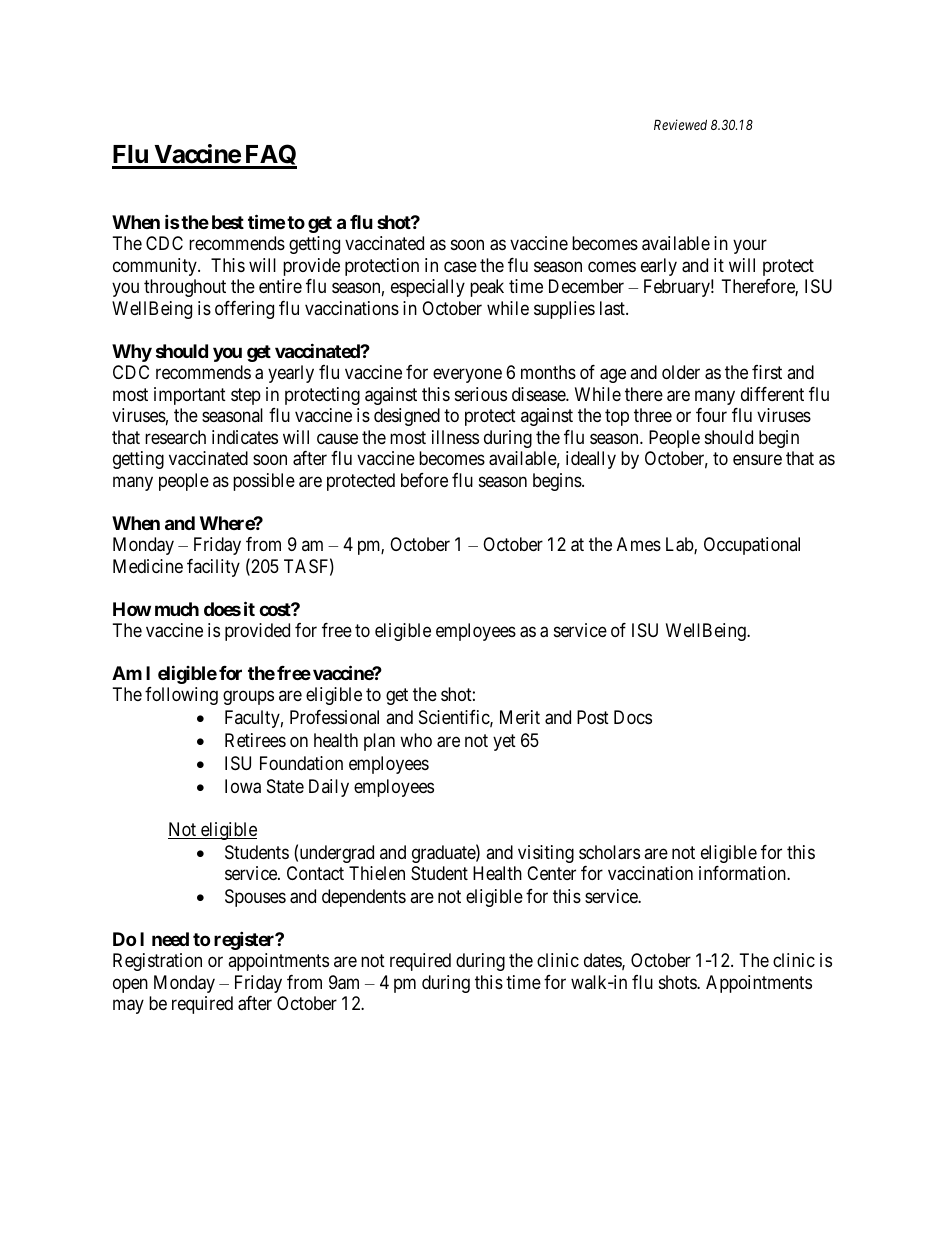 This screenshot has height=1233, width=952. I want to click on facility, so click(213, 568).
